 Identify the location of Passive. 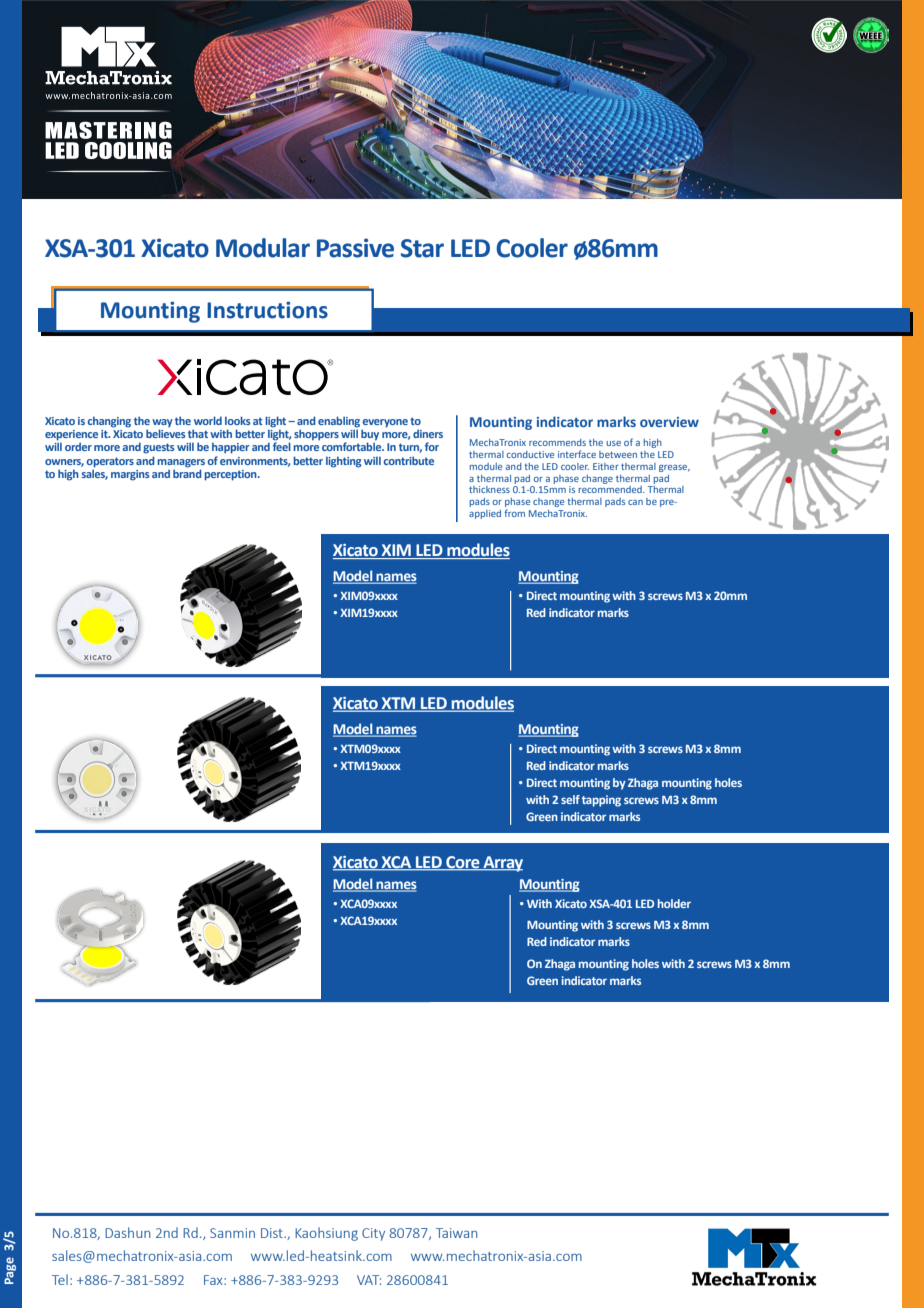
(355, 248).
